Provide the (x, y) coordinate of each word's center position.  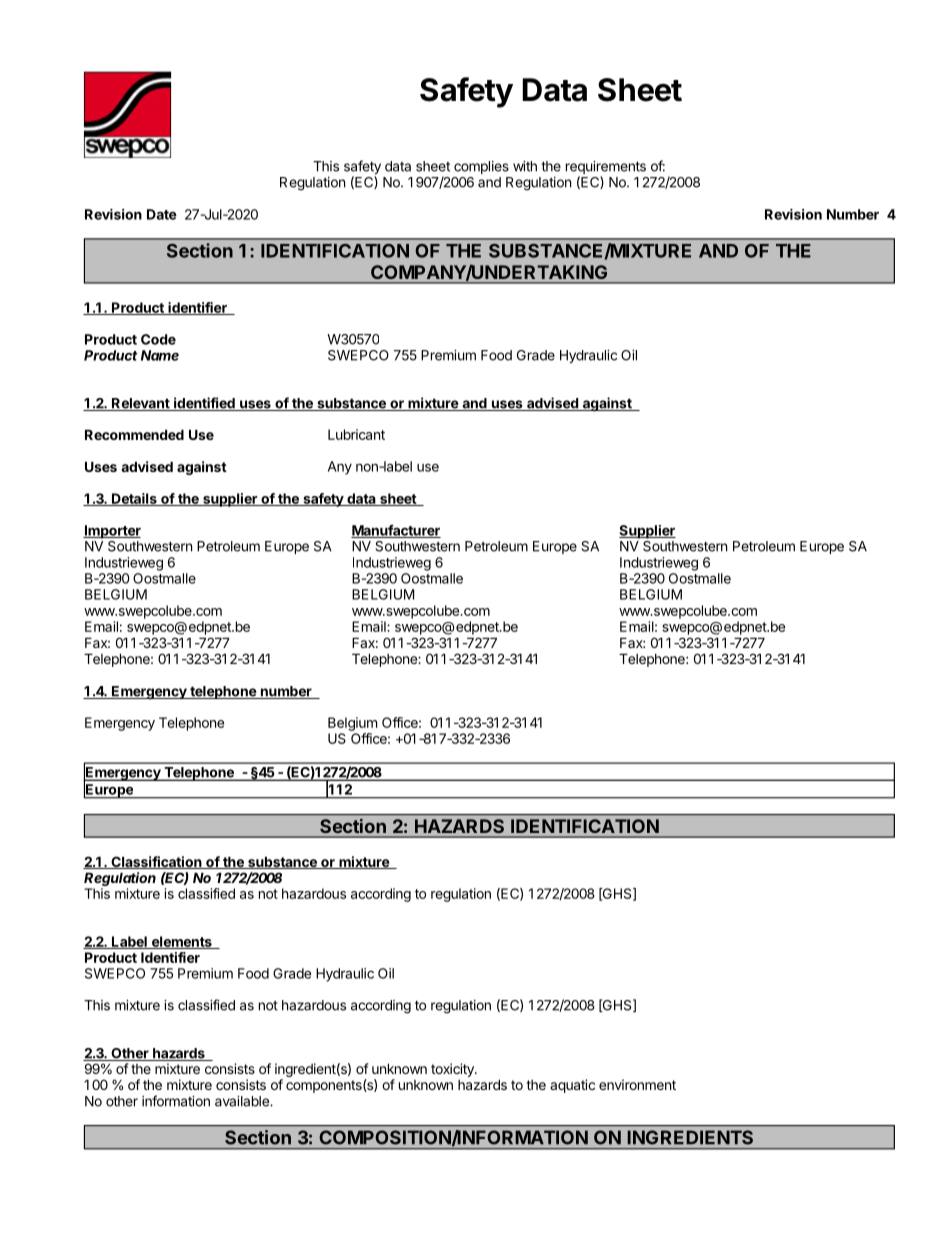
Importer (112, 532)
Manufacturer (396, 531)
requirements (606, 169)
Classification (156, 862)
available (243, 1101)
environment (637, 1084)
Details (134, 499)
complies (481, 167)
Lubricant (356, 434)
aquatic (572, 1086)
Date (162, 214)
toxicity (453, 1070)
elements (181, 942)
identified (204, 404)
